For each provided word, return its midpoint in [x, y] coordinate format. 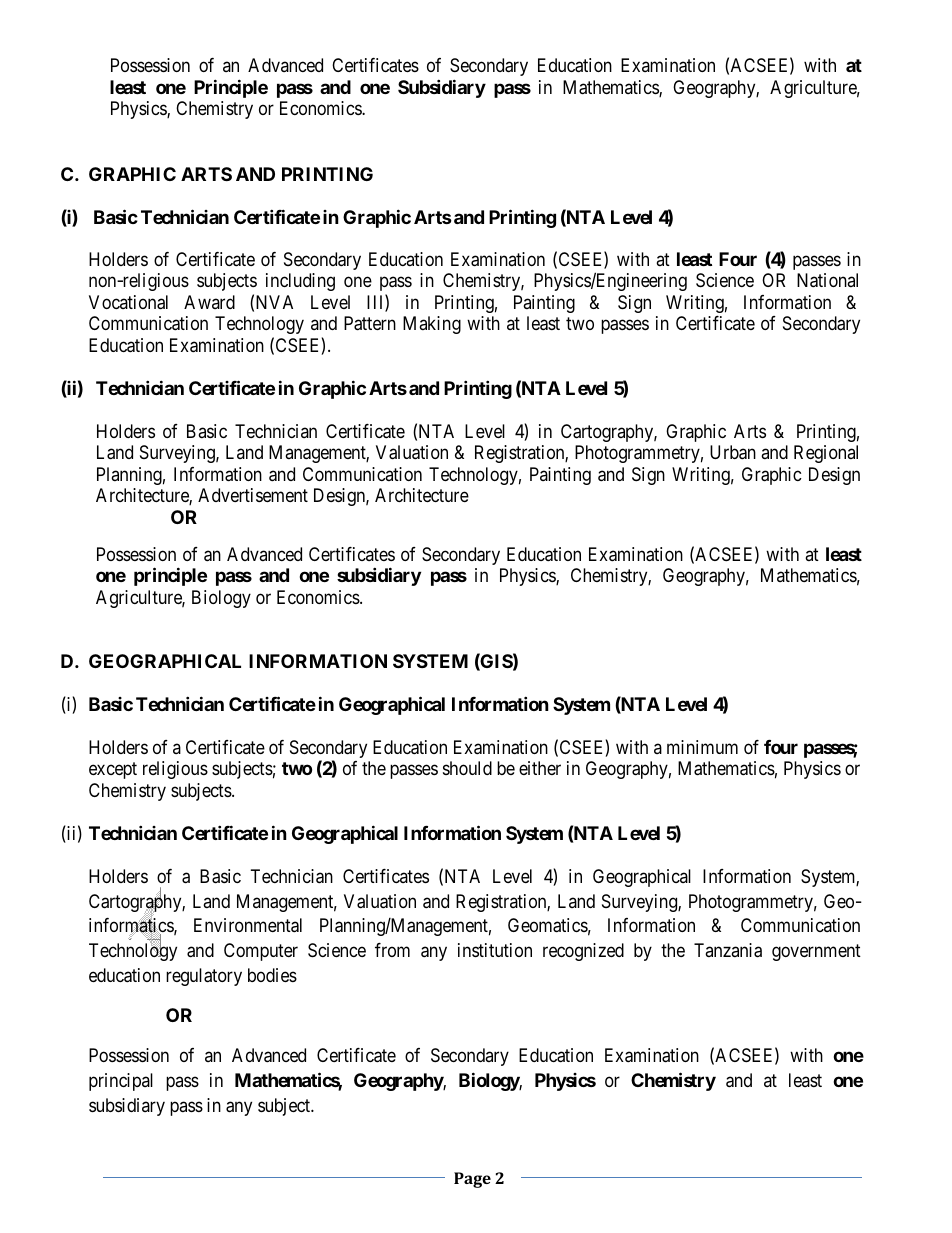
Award [209, 302]
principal [121, 1082]
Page [472, 1180]
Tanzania [728, 950]
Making [432, 325]
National [827, 280]
